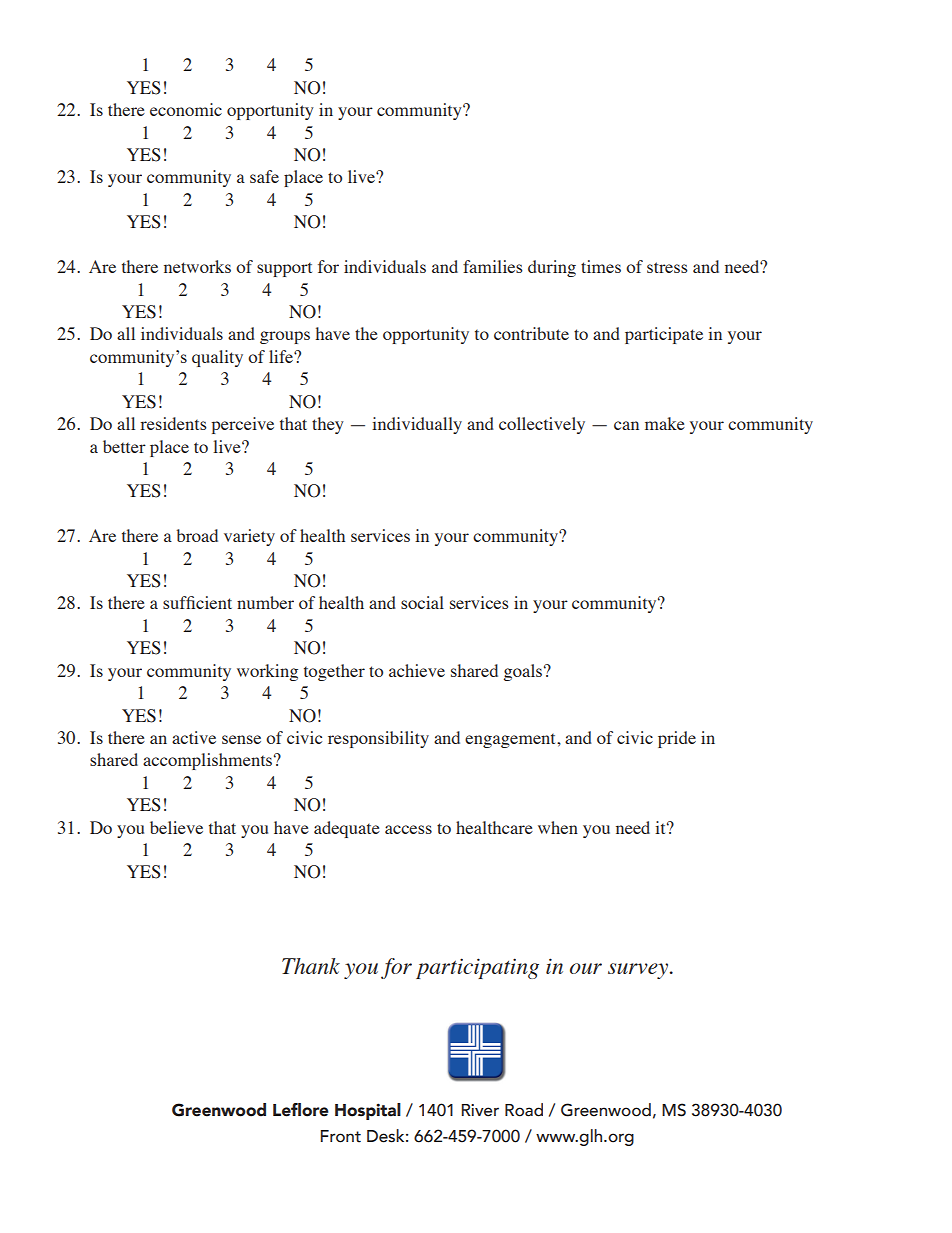 The image size is (952, 1233). What do you see at coordinates (186, 109) in the screenshot?
I see `economic` at bounding box center [186, 109].
